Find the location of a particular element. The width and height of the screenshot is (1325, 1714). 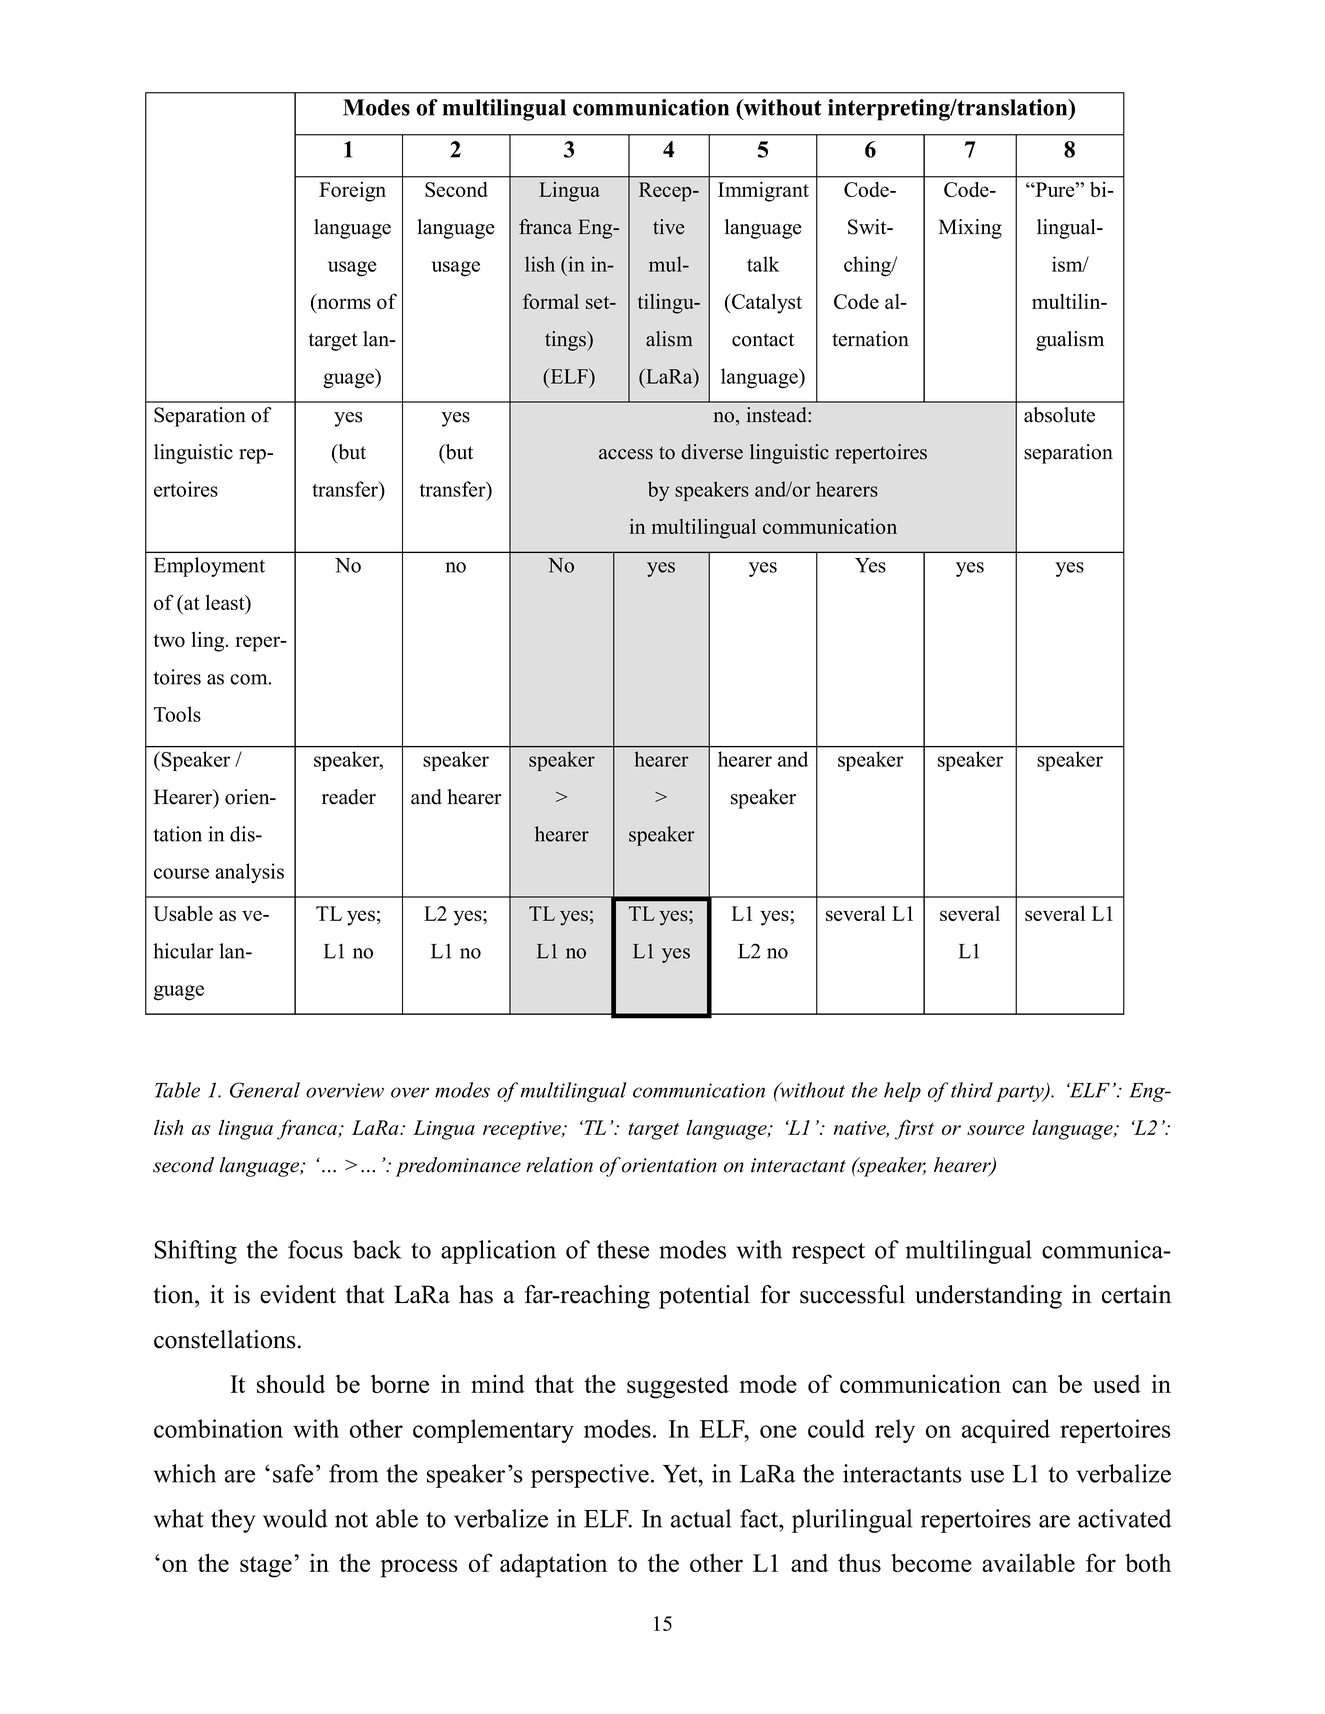

party is located at coordinates (1021, 1093).
